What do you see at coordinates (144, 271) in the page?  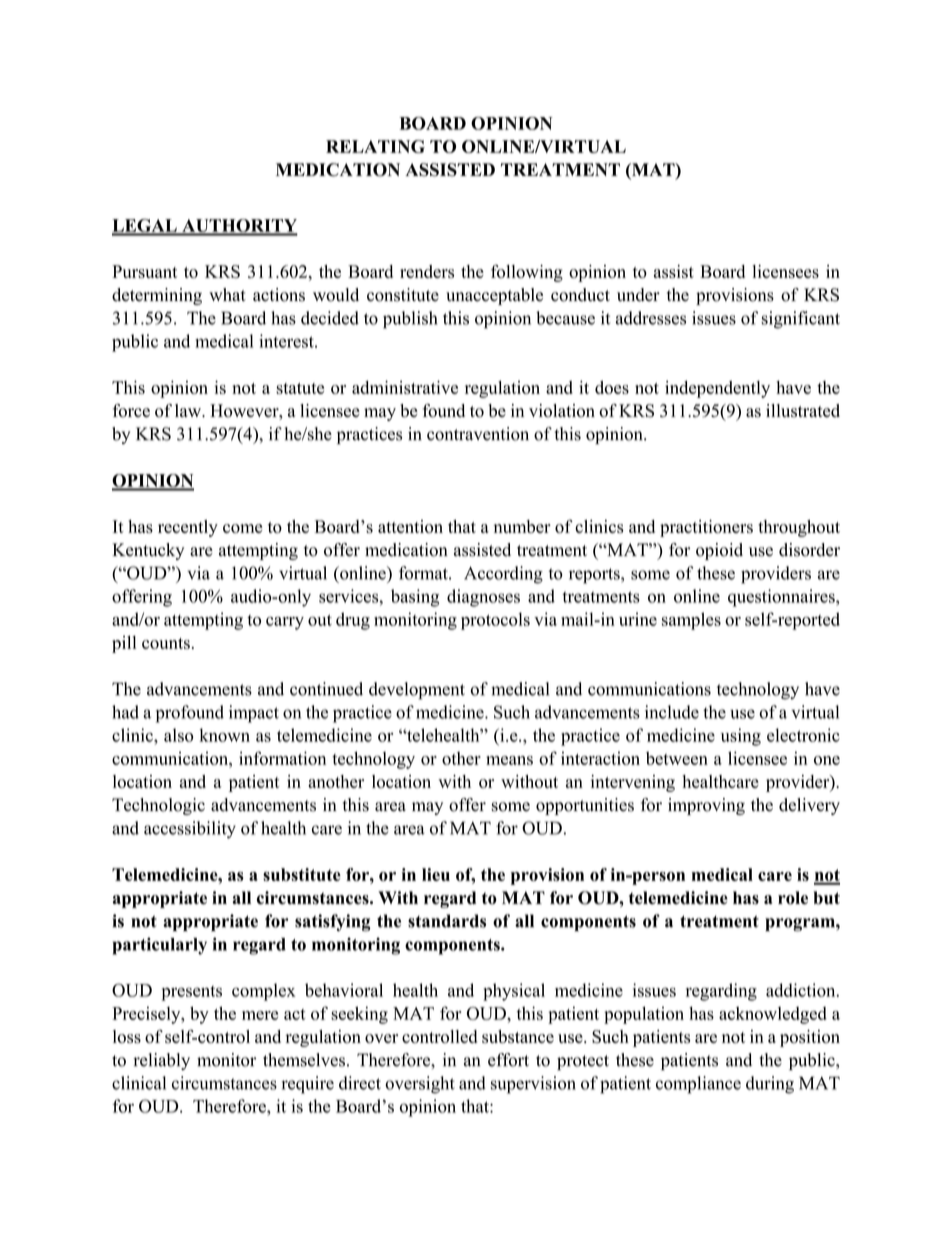 I see `Pursuant` at bounding box center [144, 271].
